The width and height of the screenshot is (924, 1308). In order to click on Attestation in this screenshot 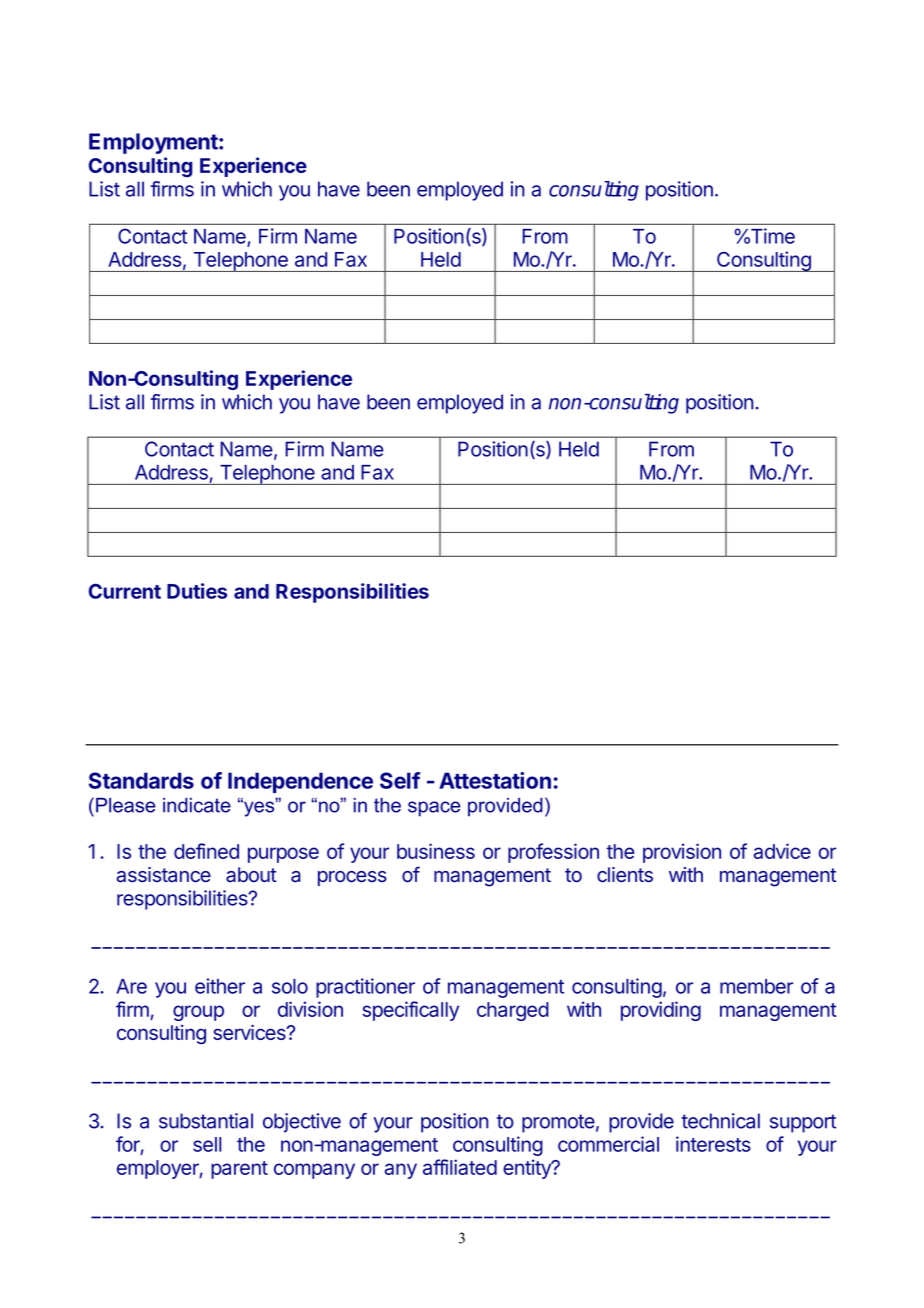, I will do `click(495, 780)`.
